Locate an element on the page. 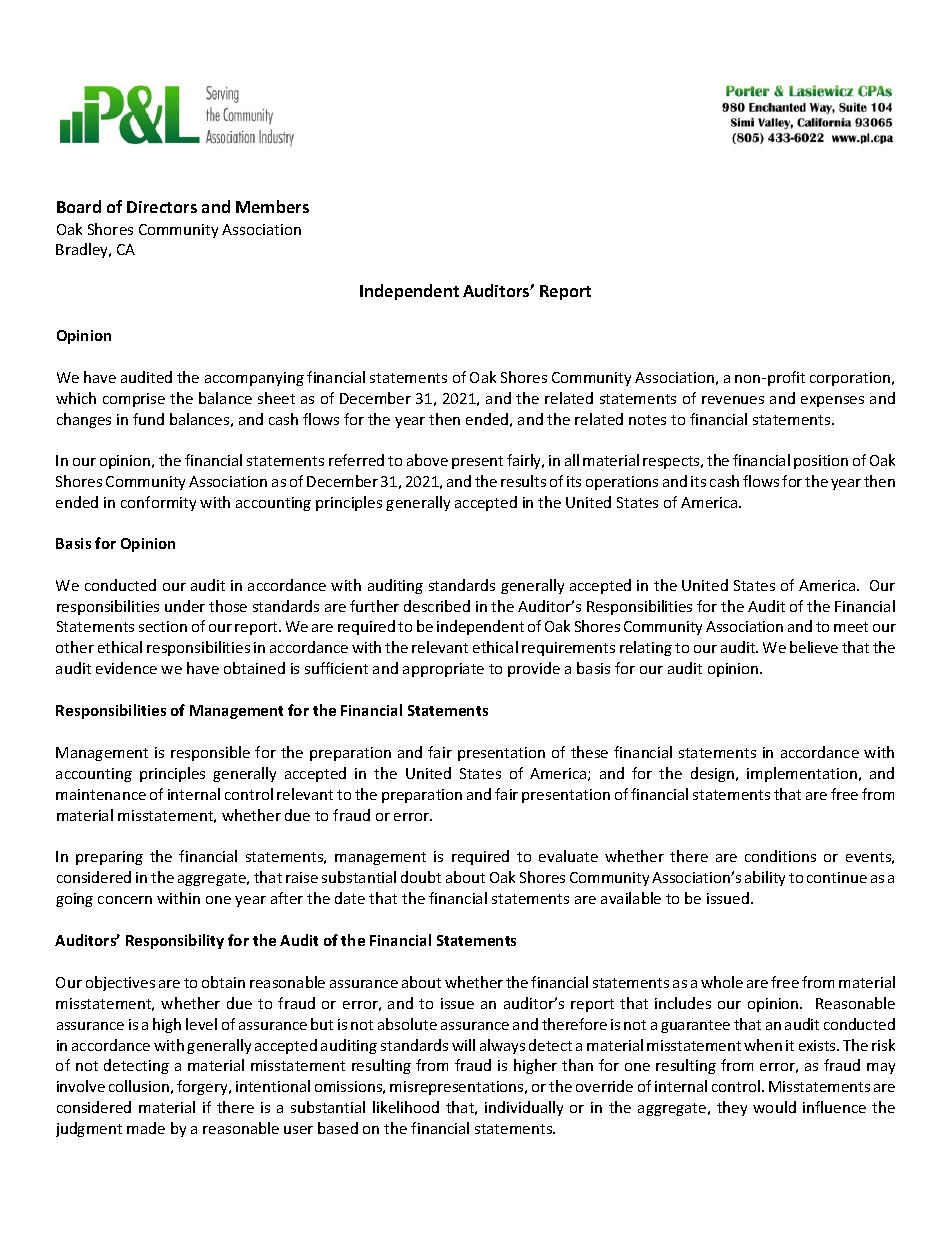  Members is located at coordinates (272, 206).
